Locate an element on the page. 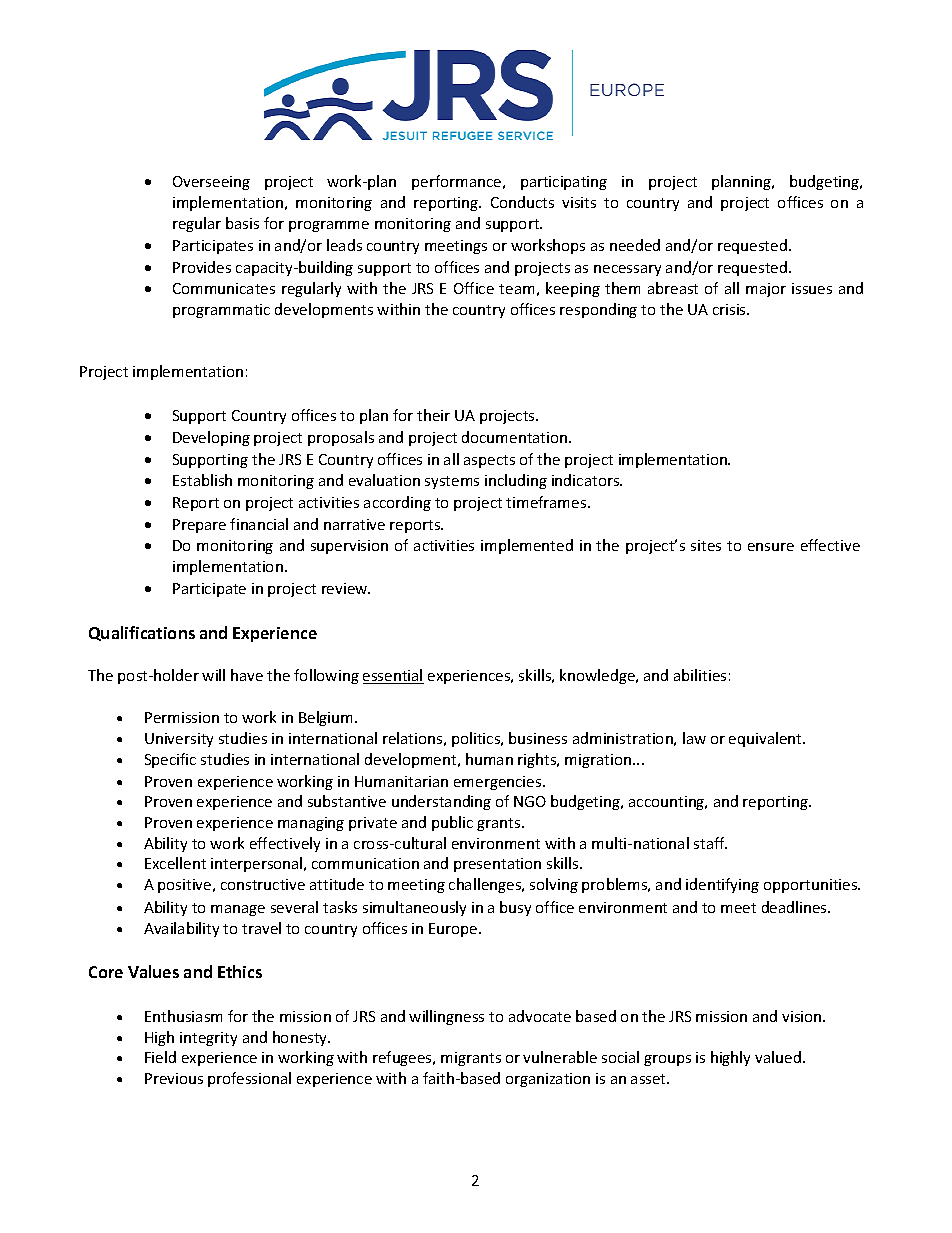 This image has width=952, height=1233. integrity is located at coordinates (208, 1039).
